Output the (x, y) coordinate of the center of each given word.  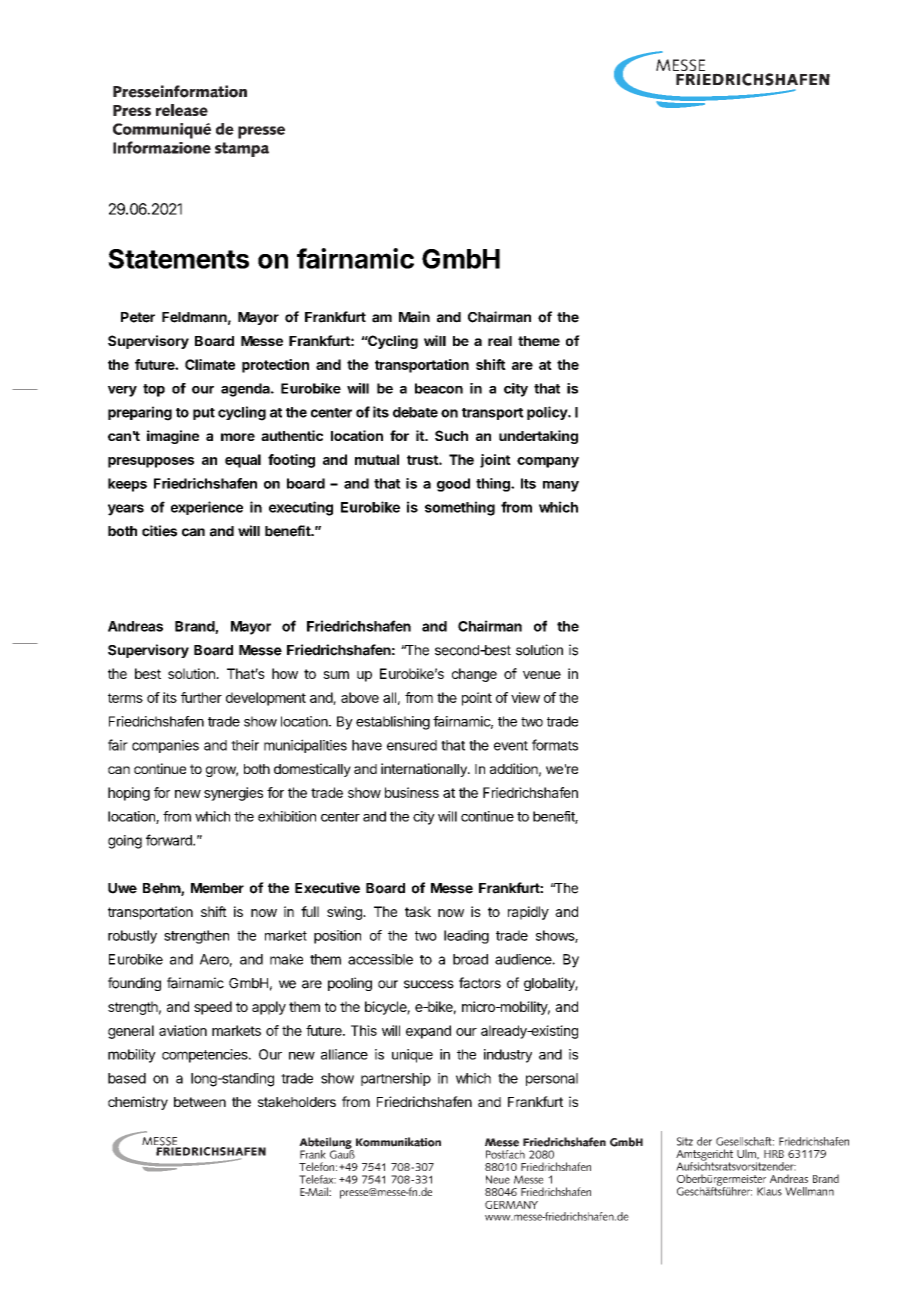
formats (555, 745)
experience (207, 508)
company (548, 462)
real (500, 341)
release (182, 110)
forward (170, 840)
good (453, 485)
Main (414, 317)
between (200, 1102)
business (412, 792)
